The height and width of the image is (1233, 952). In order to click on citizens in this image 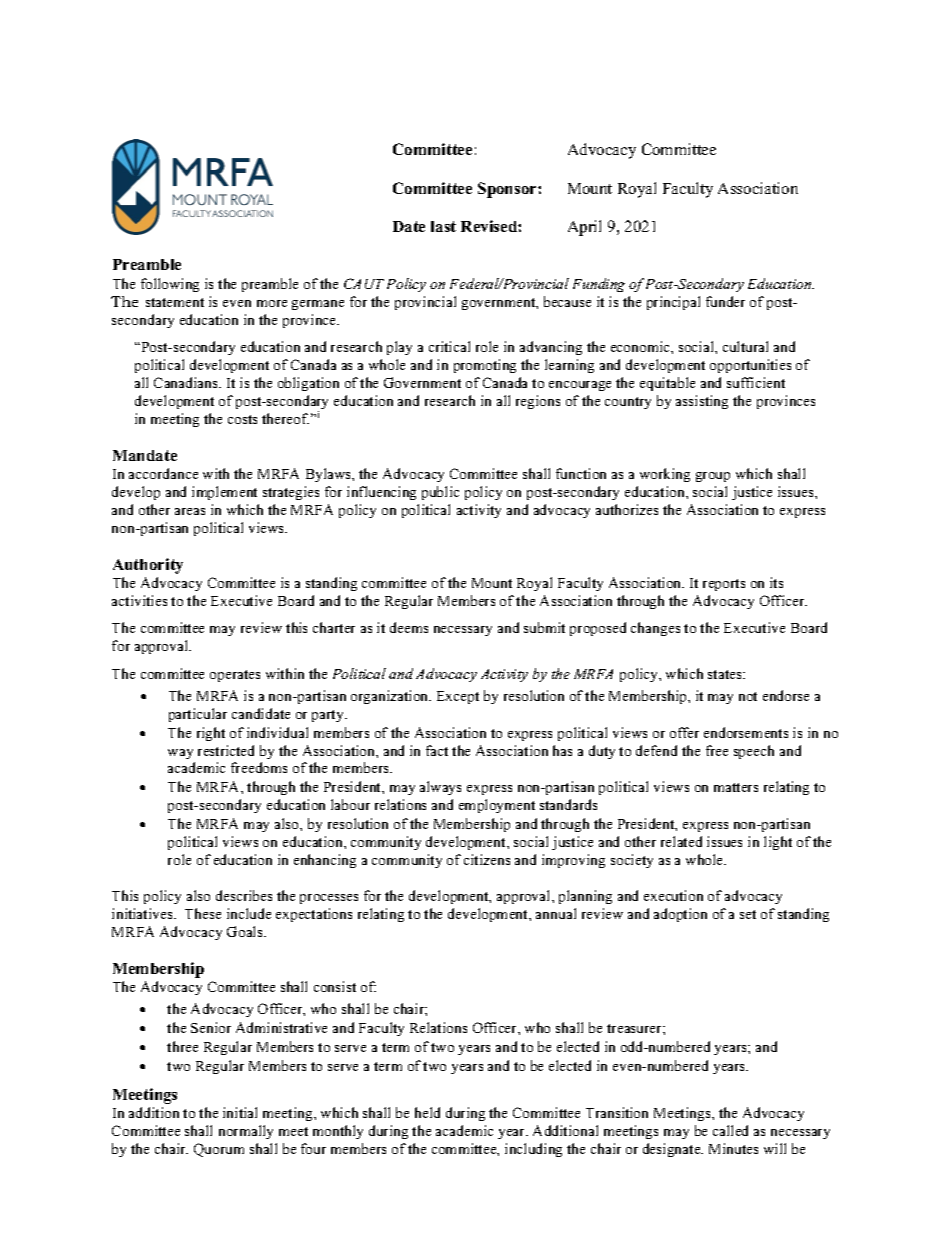, I will do `click(487, 859)`.
